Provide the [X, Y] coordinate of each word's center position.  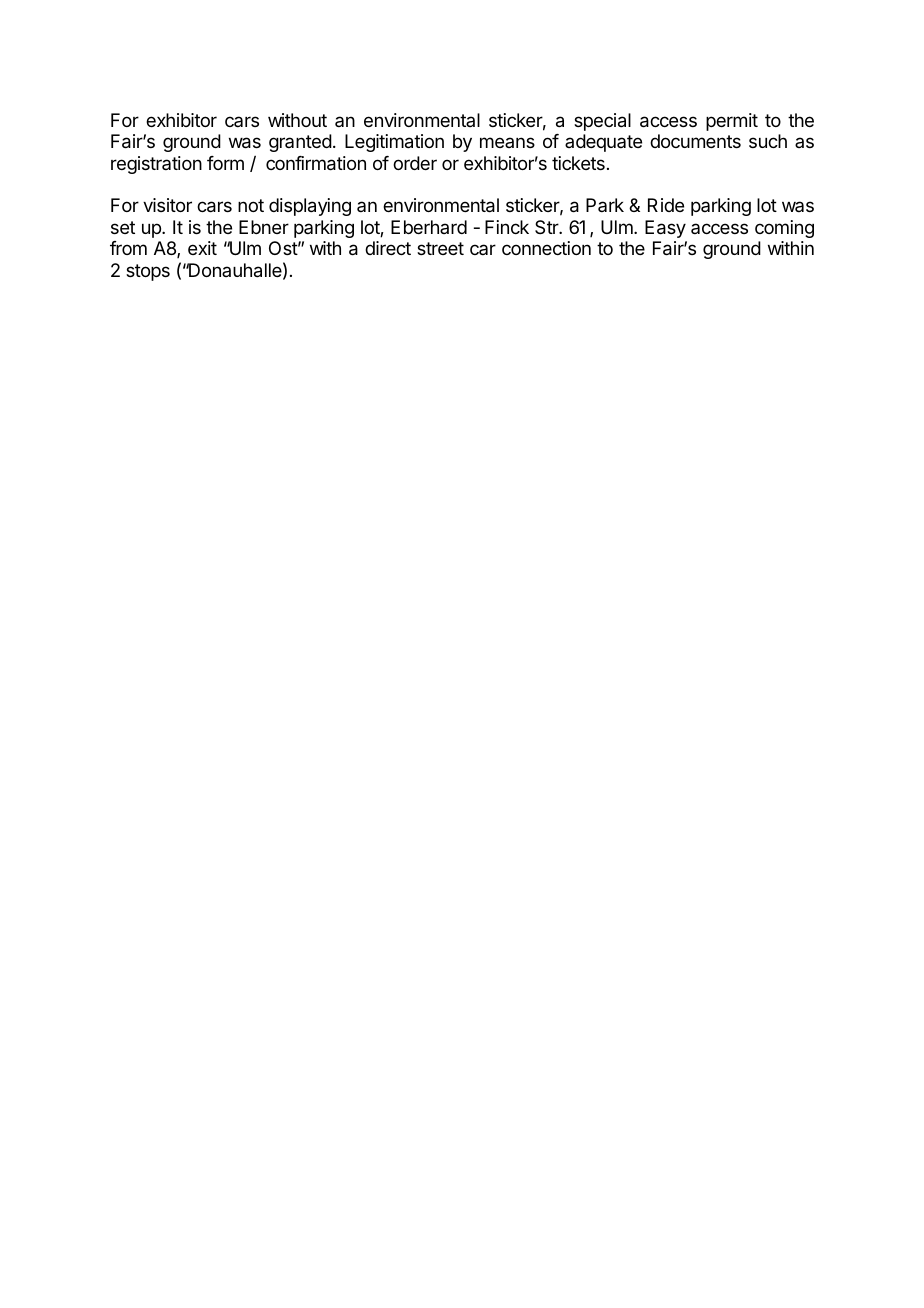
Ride [666, 205]
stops [148, 272]
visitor [167, 205]
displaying [310, 207]
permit [732, 122]
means [507, 142]
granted [300, 143]
